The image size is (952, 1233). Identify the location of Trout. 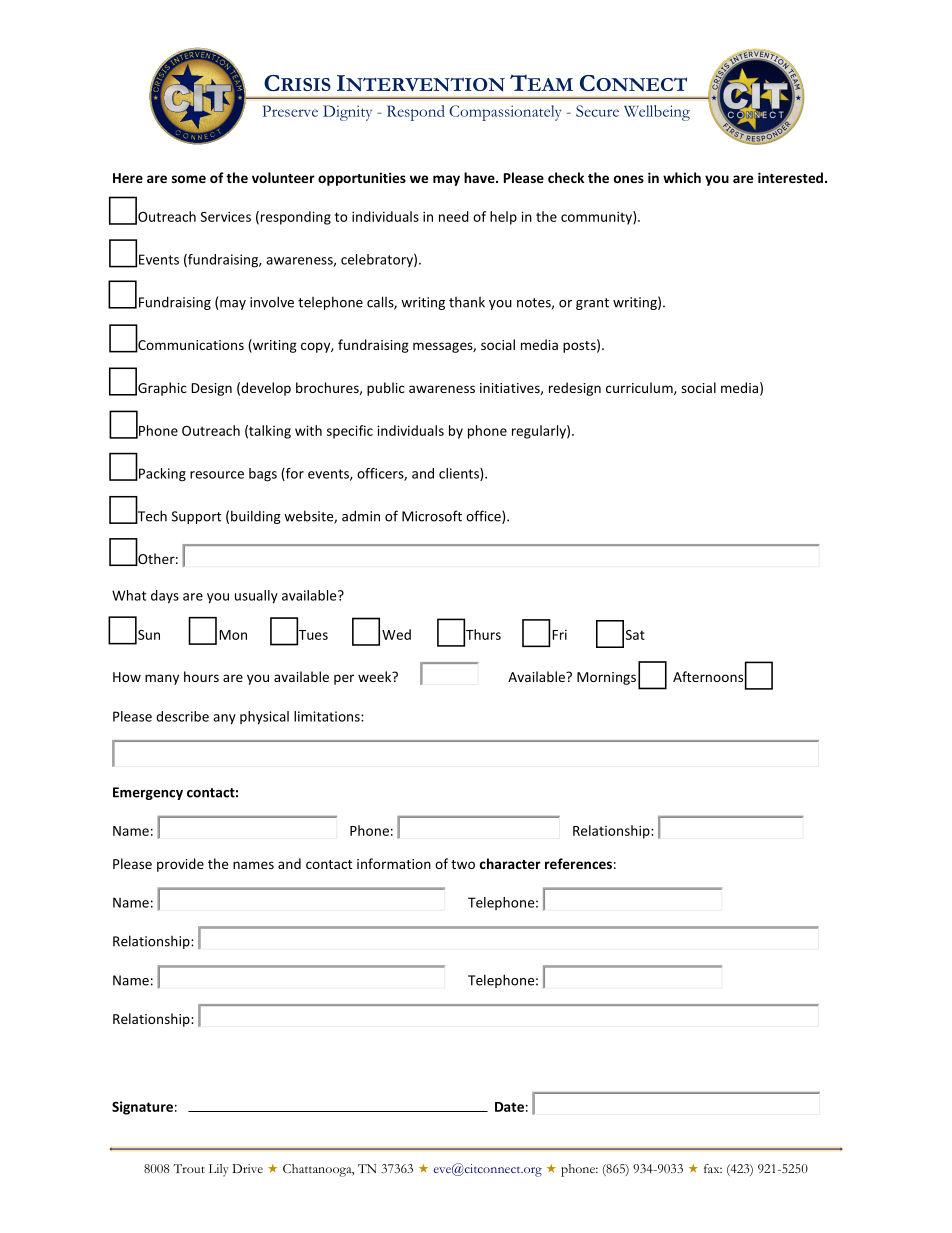
(189, 1168).
